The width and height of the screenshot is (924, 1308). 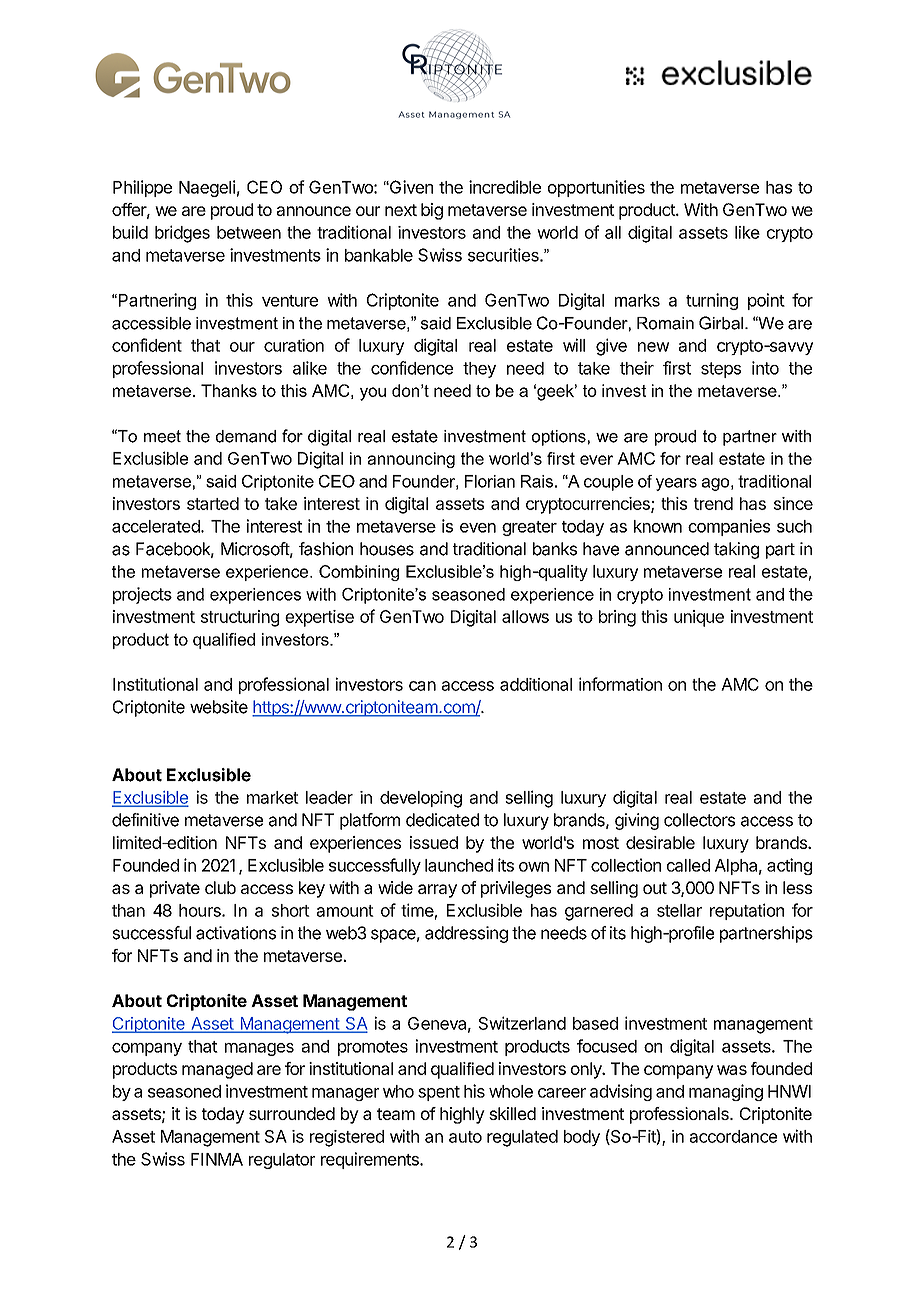 What do you see at coordinates (282, 1161) in the screenshot?
I see `regulator` at bounding box center [282, 1161].
